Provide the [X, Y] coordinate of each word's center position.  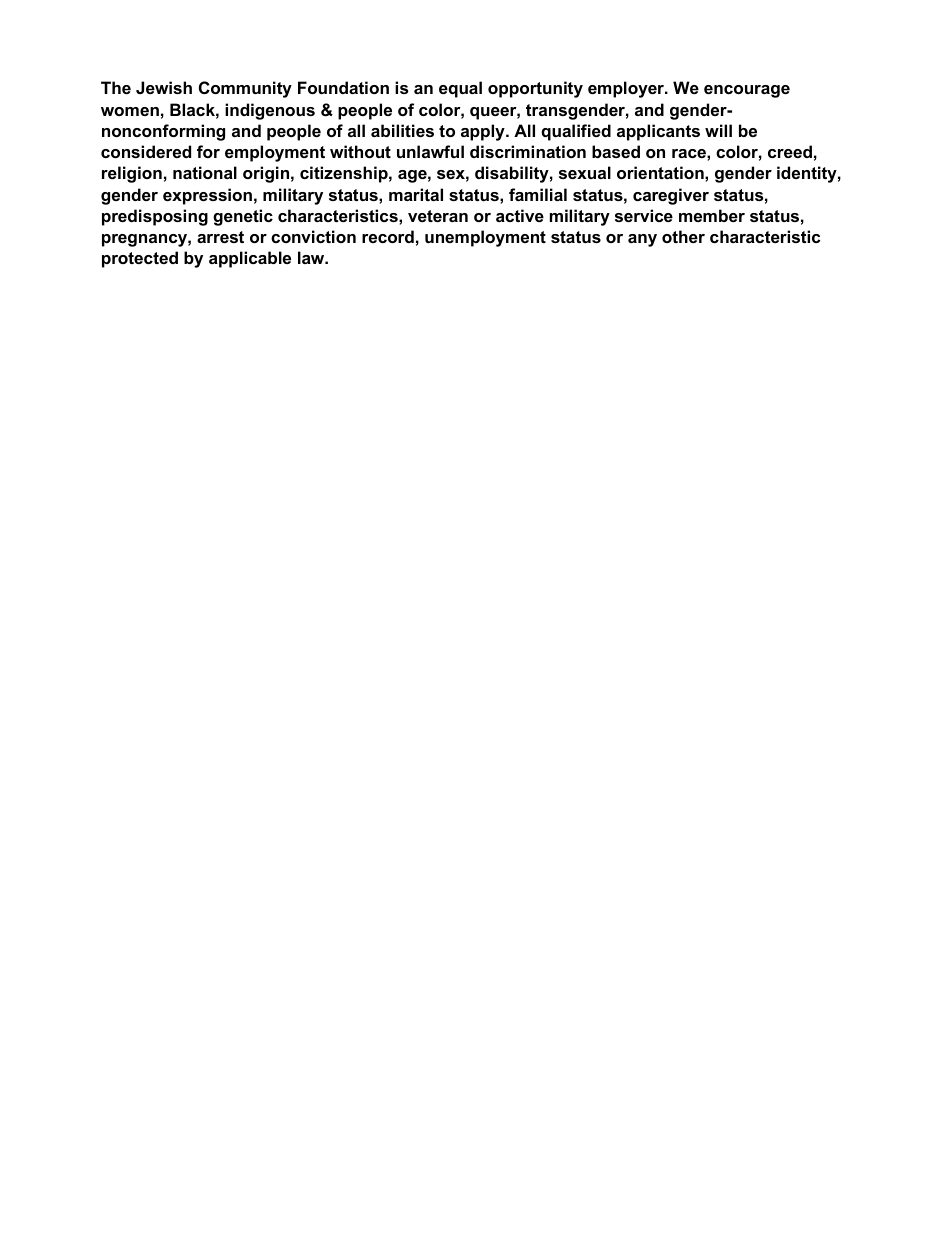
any [642, 240]
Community [245, 89]
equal [460, 89]
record [388, 236]
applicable [250, 259]
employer [627, 89]
